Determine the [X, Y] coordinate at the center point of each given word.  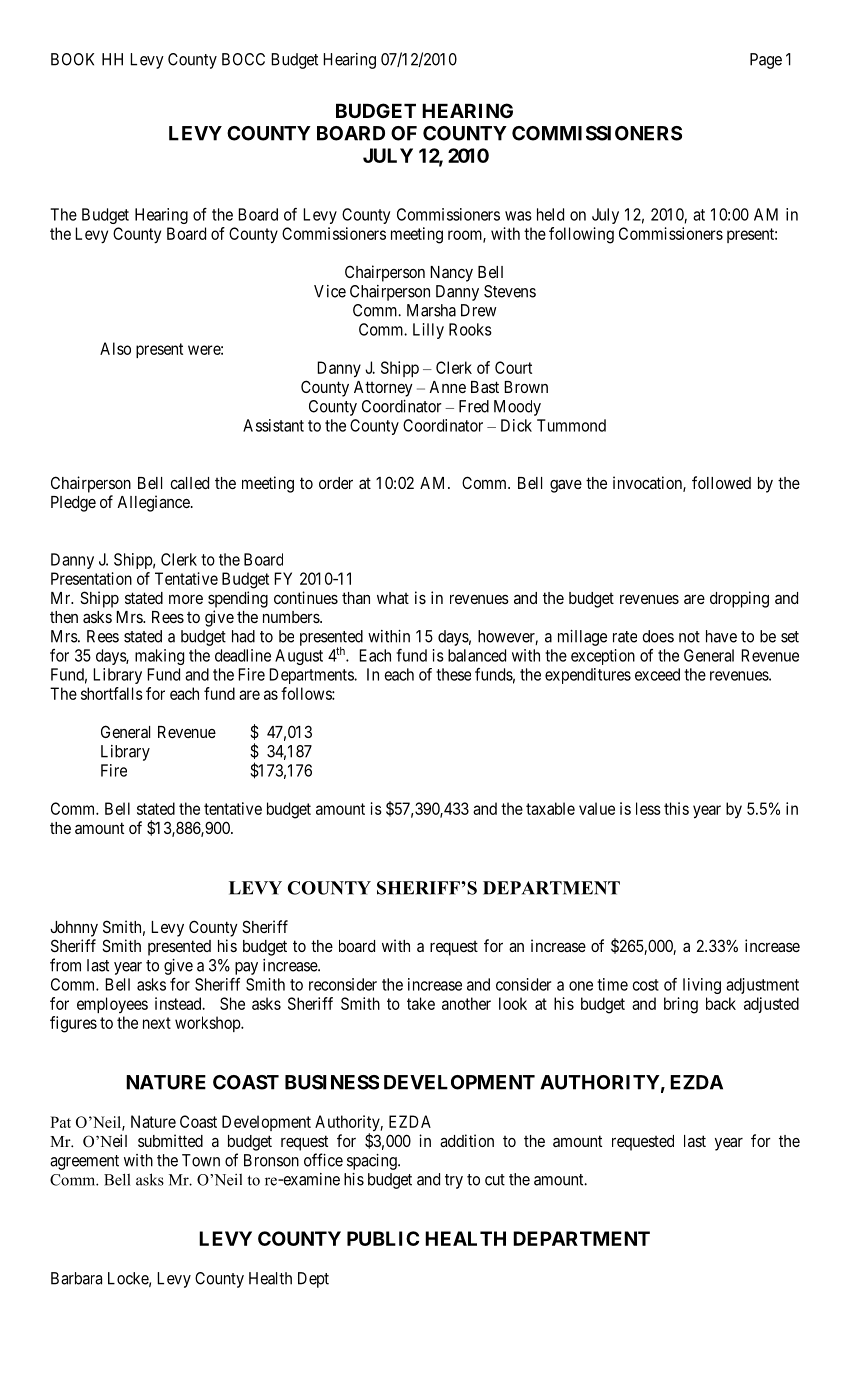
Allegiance [154, 503]
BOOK [72, 59]
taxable [550, 808]
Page [766, 61]
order [336, 483]
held [550, 214]
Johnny [74, 929]
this [676, 808]
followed [721, 482]
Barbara [76, 1278]
